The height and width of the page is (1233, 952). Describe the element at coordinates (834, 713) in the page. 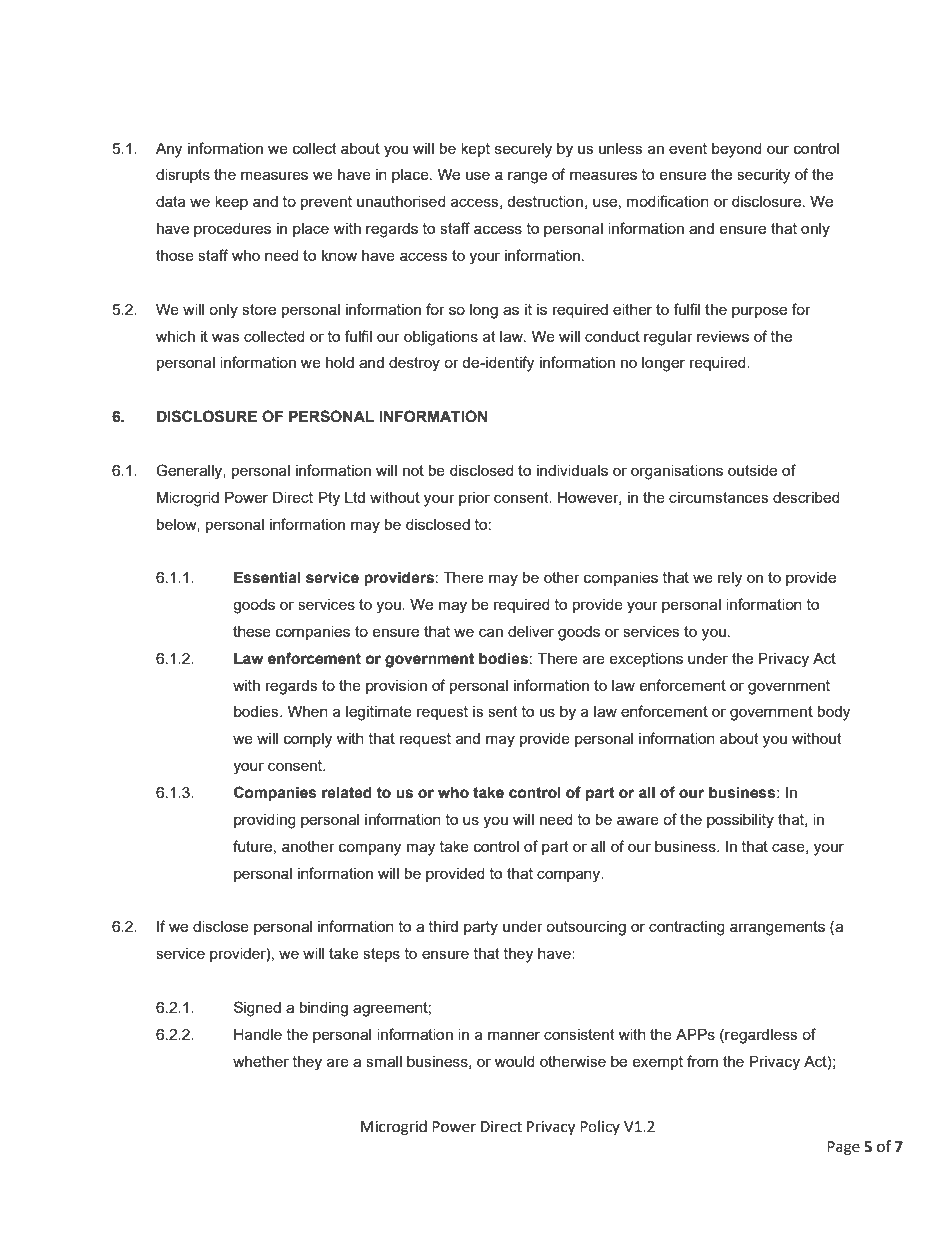

I see `body` at that location.
